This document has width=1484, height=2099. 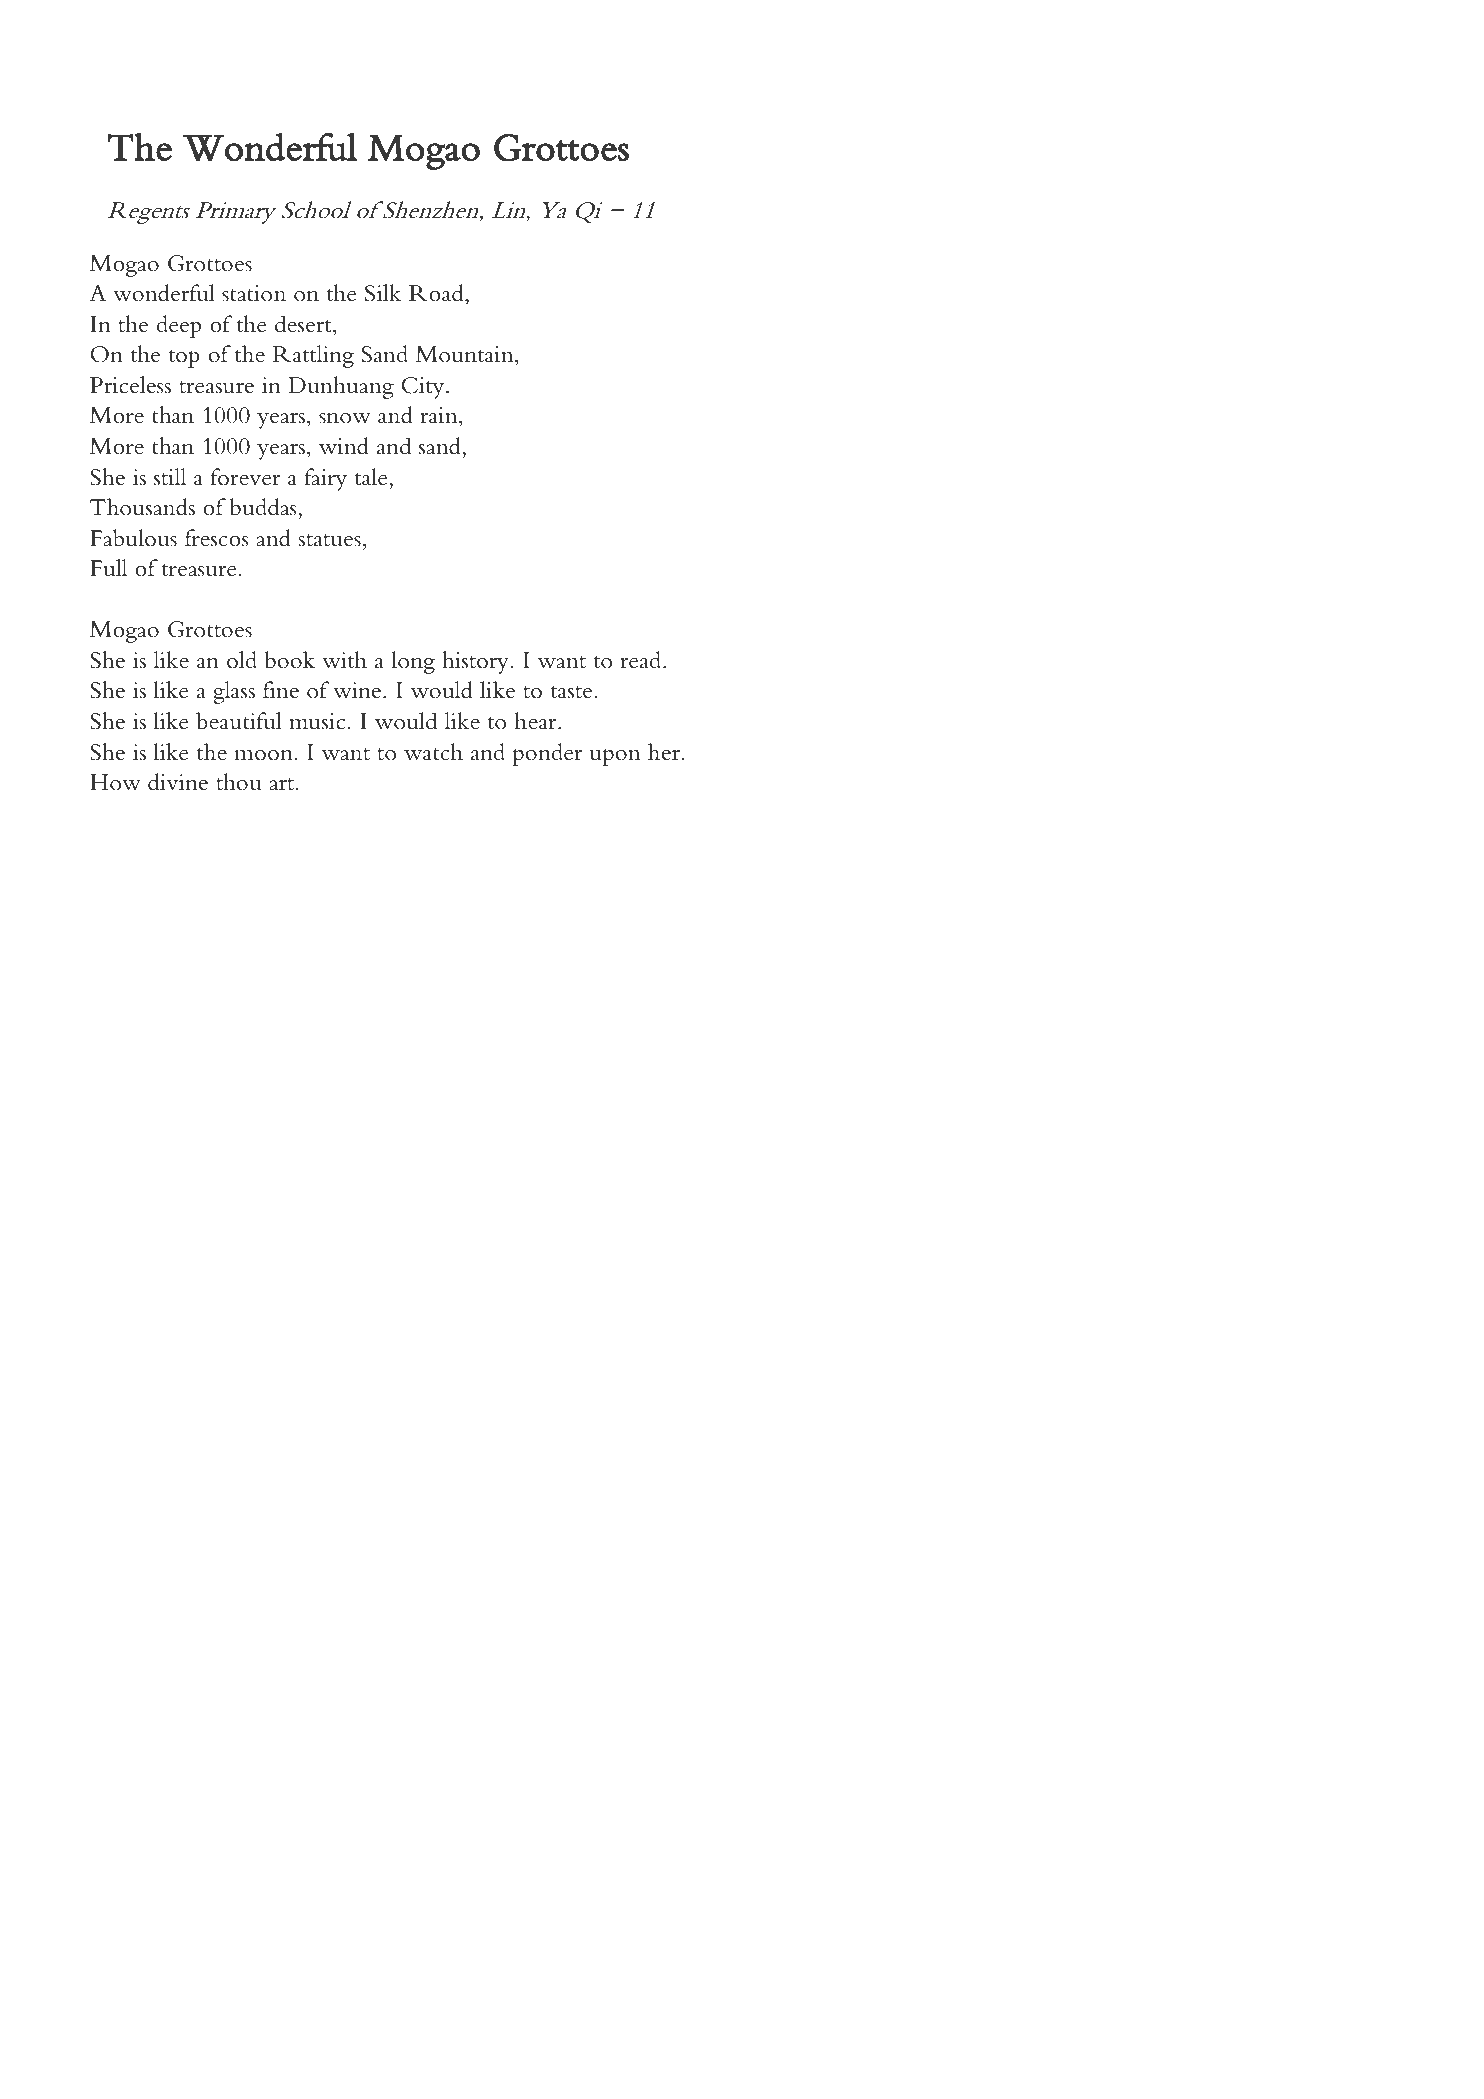 What do you see at coordinates (179, 326) in the document?
I see `deep` at bounding box center [179, 326].
